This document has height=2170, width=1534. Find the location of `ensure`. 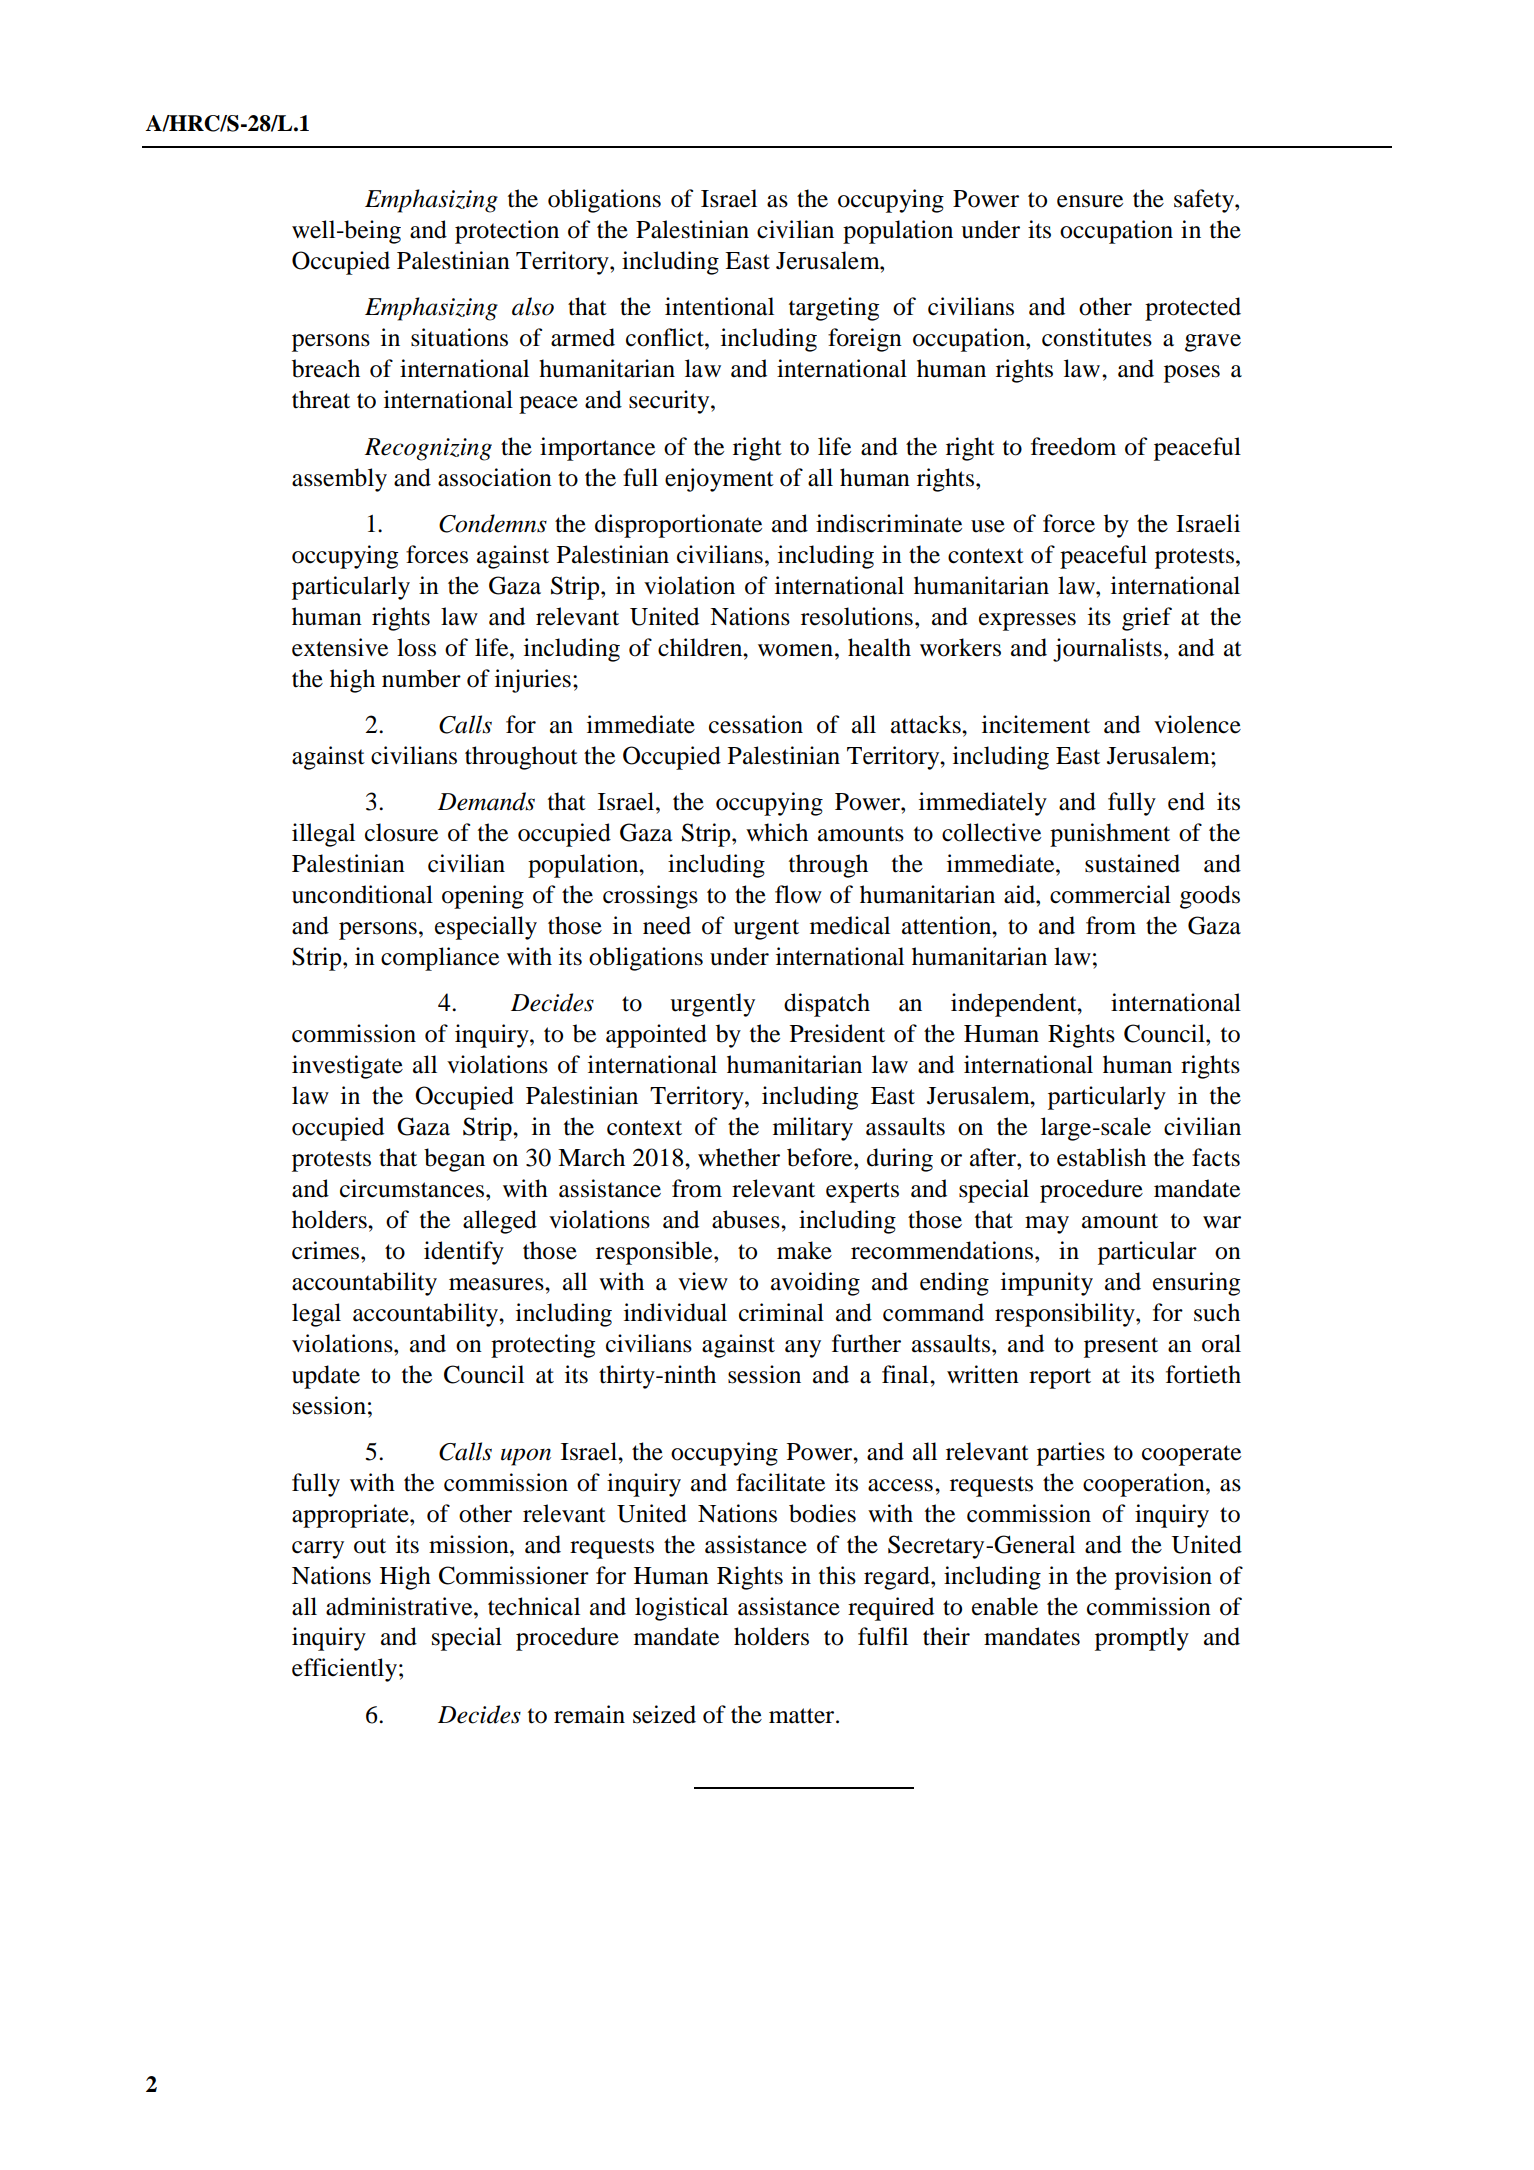

ensure is located at coordinates (1090, 201).
